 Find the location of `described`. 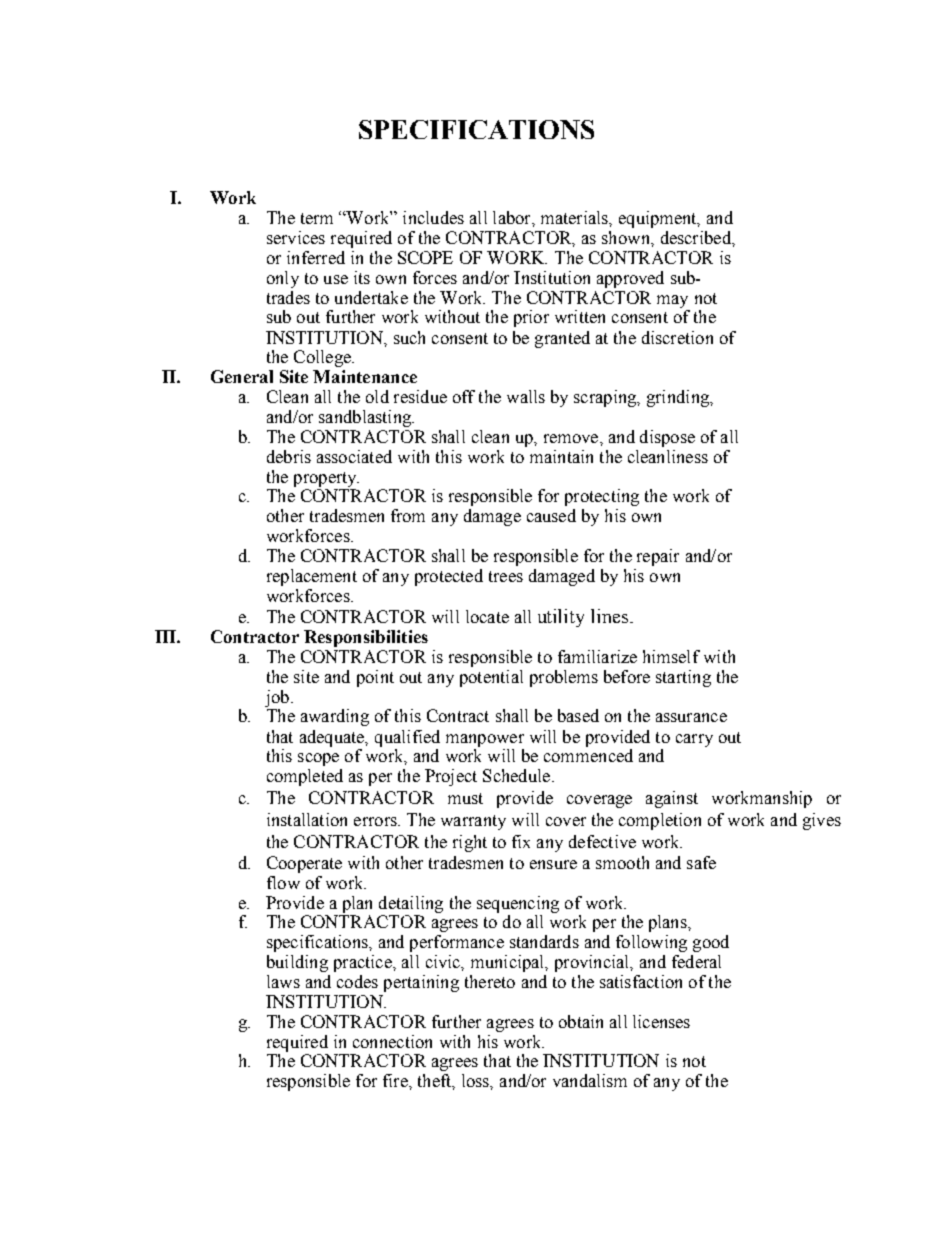

described is located at coordinates (697, 237).
